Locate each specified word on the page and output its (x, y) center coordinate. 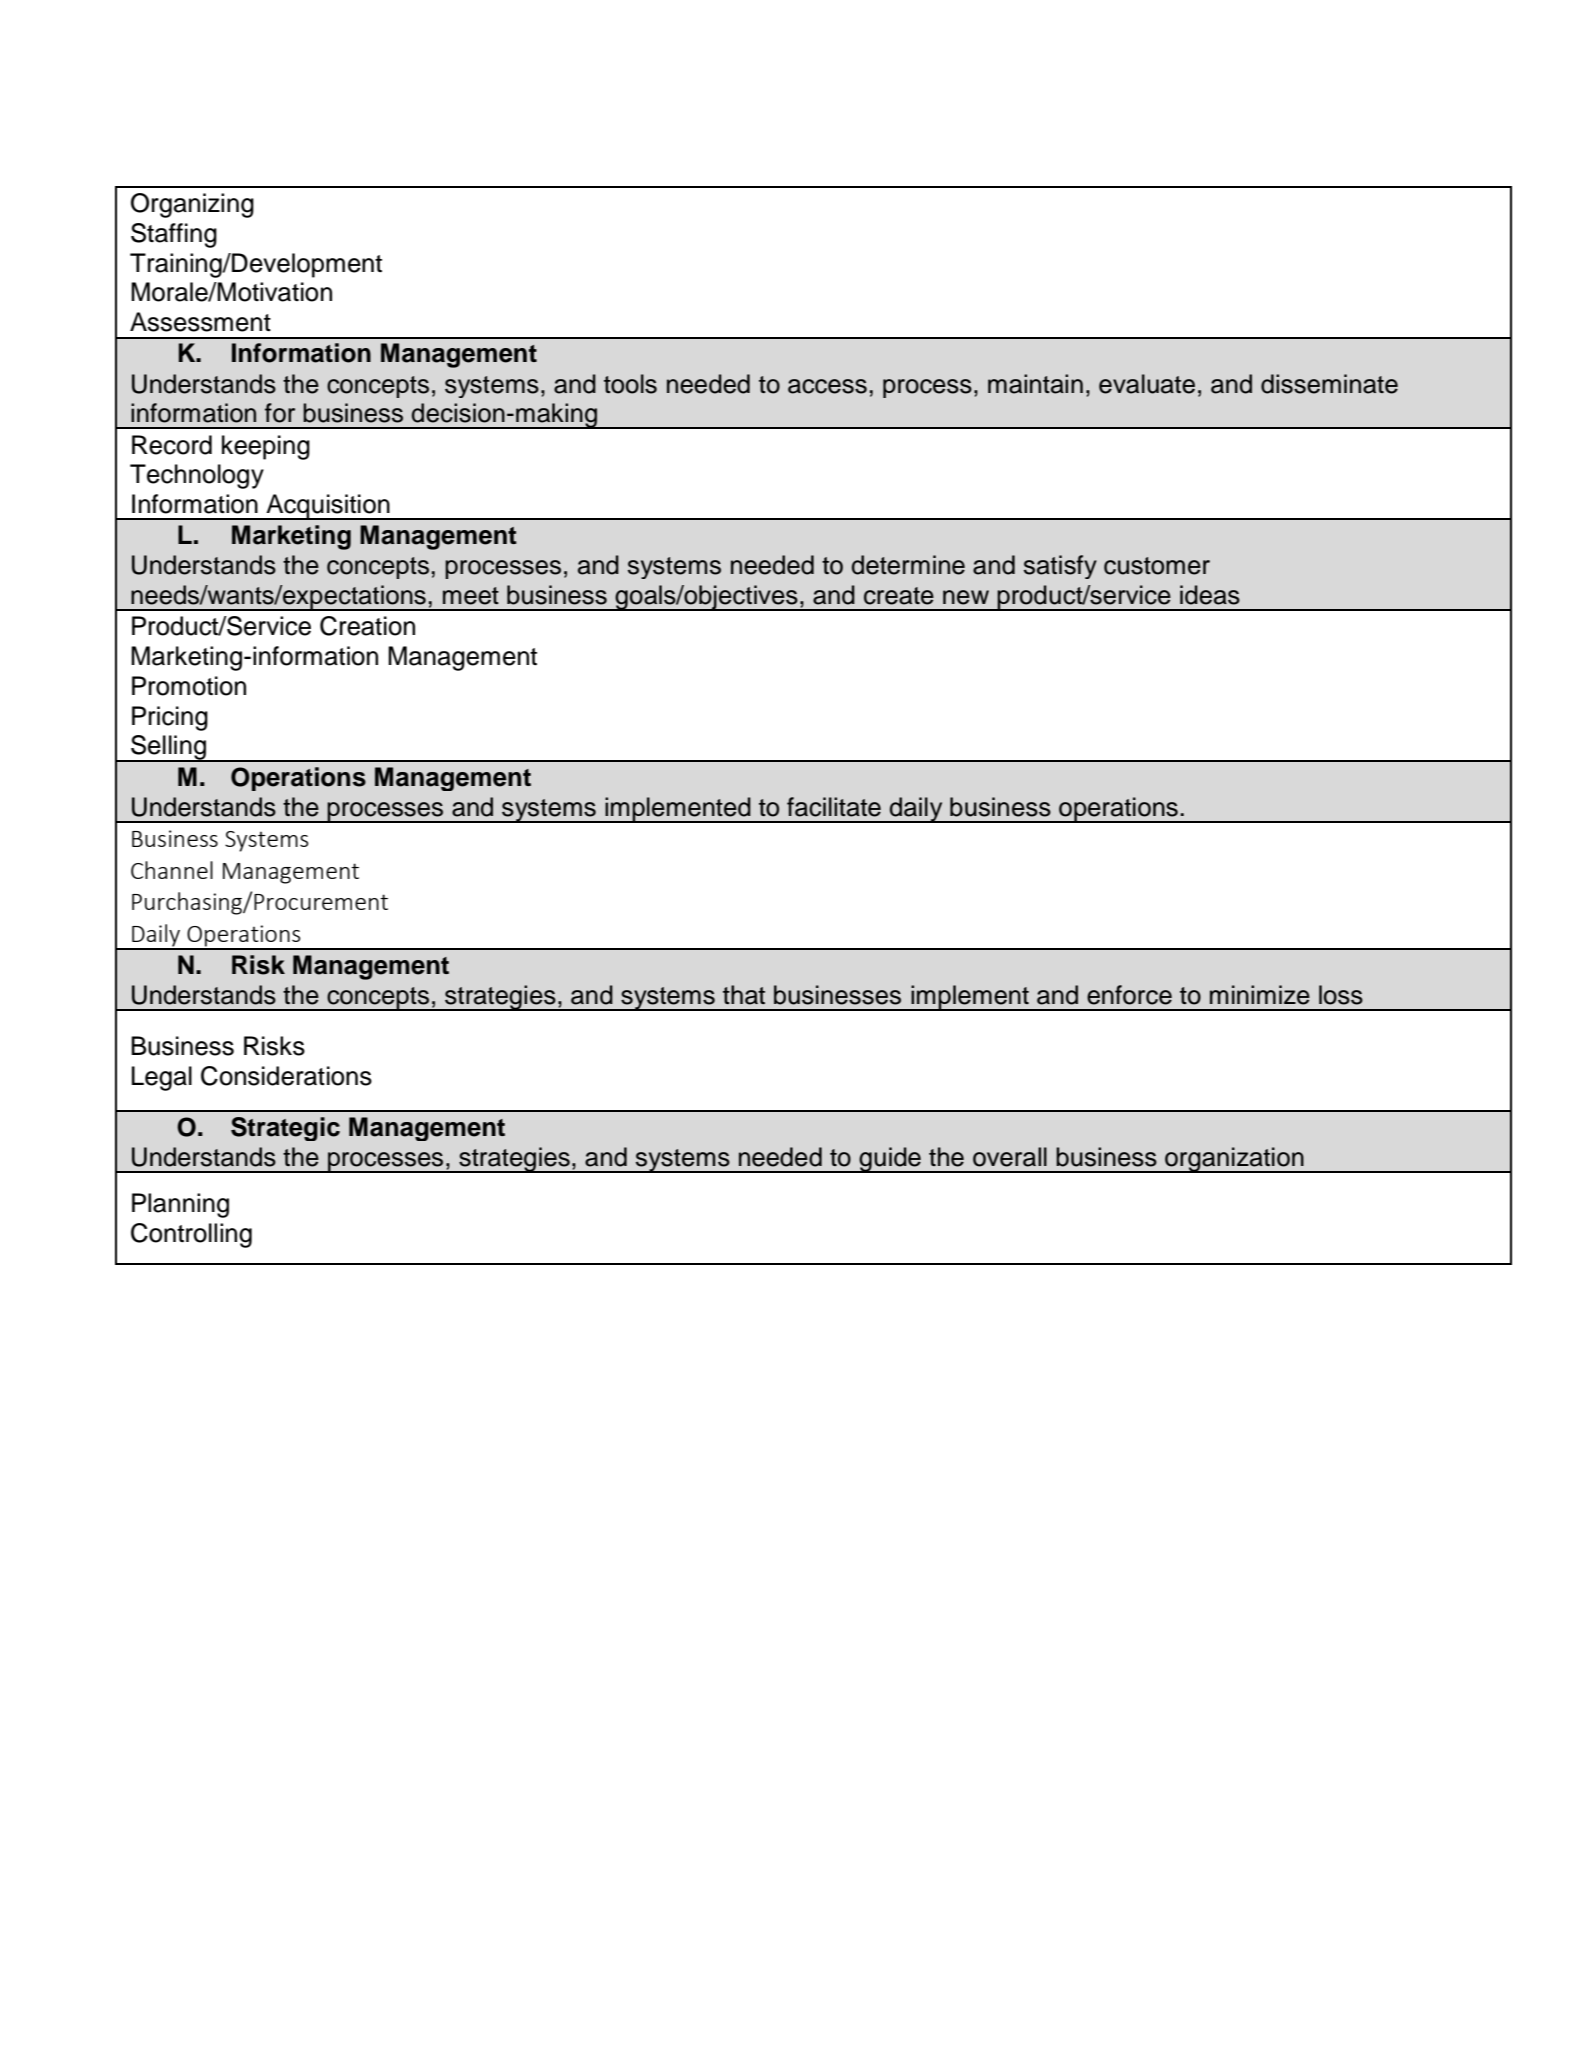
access (827, 386)
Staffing (174, 235)
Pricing (170, 718)
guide (890, 1160)
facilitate (834, 807)
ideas (1210, 595)
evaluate (1147, 384)
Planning (180, 1205)
